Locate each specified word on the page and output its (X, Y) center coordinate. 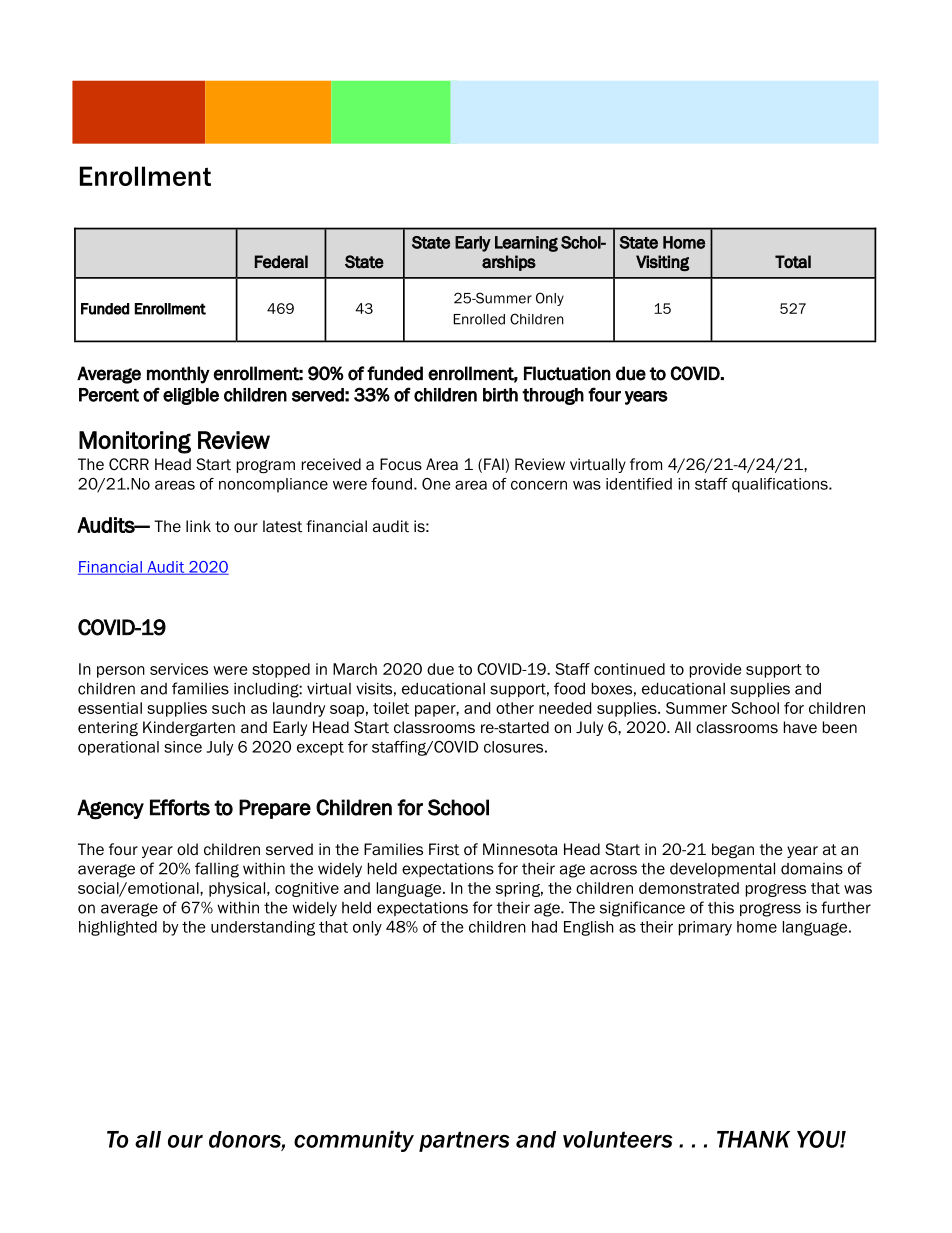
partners (464, 1141)
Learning (526, 244)
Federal (281, 262)
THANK (753, 1139)
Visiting (662, 263)
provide (715, 670)
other (515, 708)
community (354, 1141)
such (228, 708)
